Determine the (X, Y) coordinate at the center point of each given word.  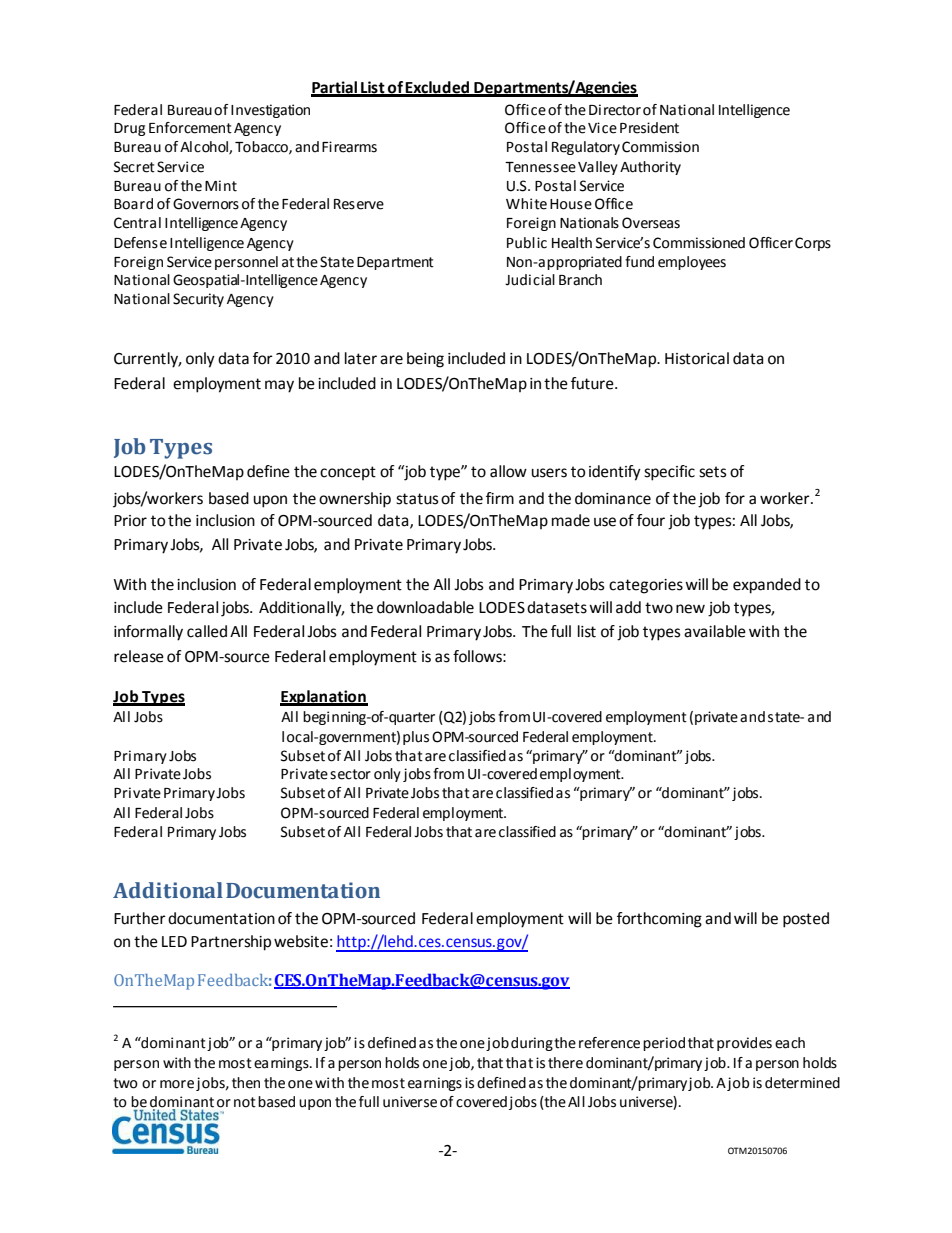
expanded (767, 586)
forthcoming (659, 920)
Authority (650, 168)
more (178, 1085)
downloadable (425, 607)
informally (148, 633)
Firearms (349, 147)
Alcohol (205, 147)
